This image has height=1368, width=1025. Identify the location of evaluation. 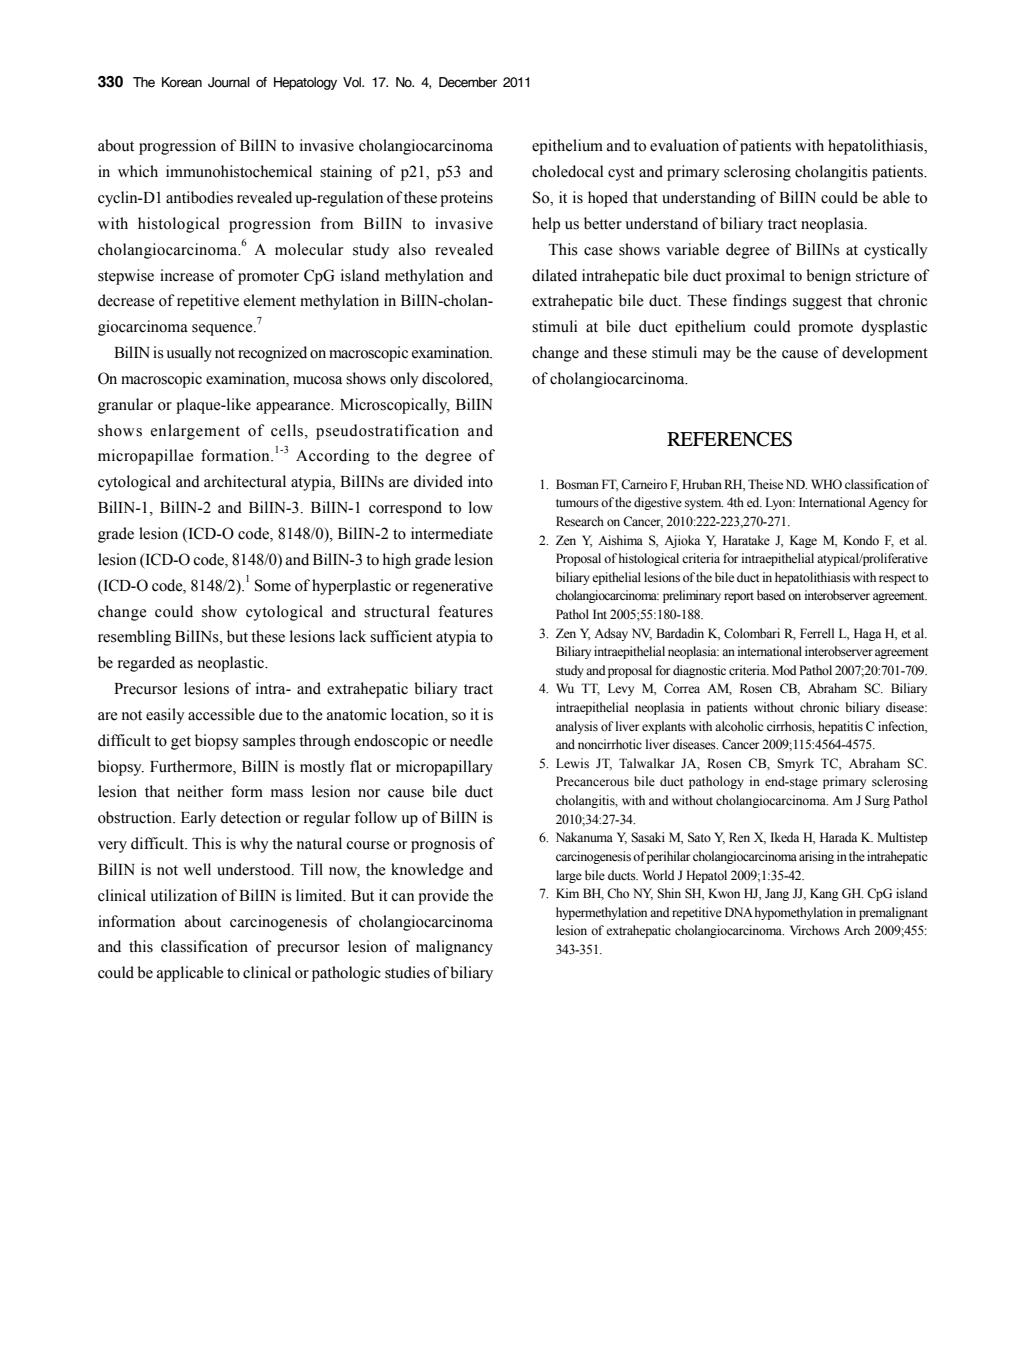
(684, 145).
